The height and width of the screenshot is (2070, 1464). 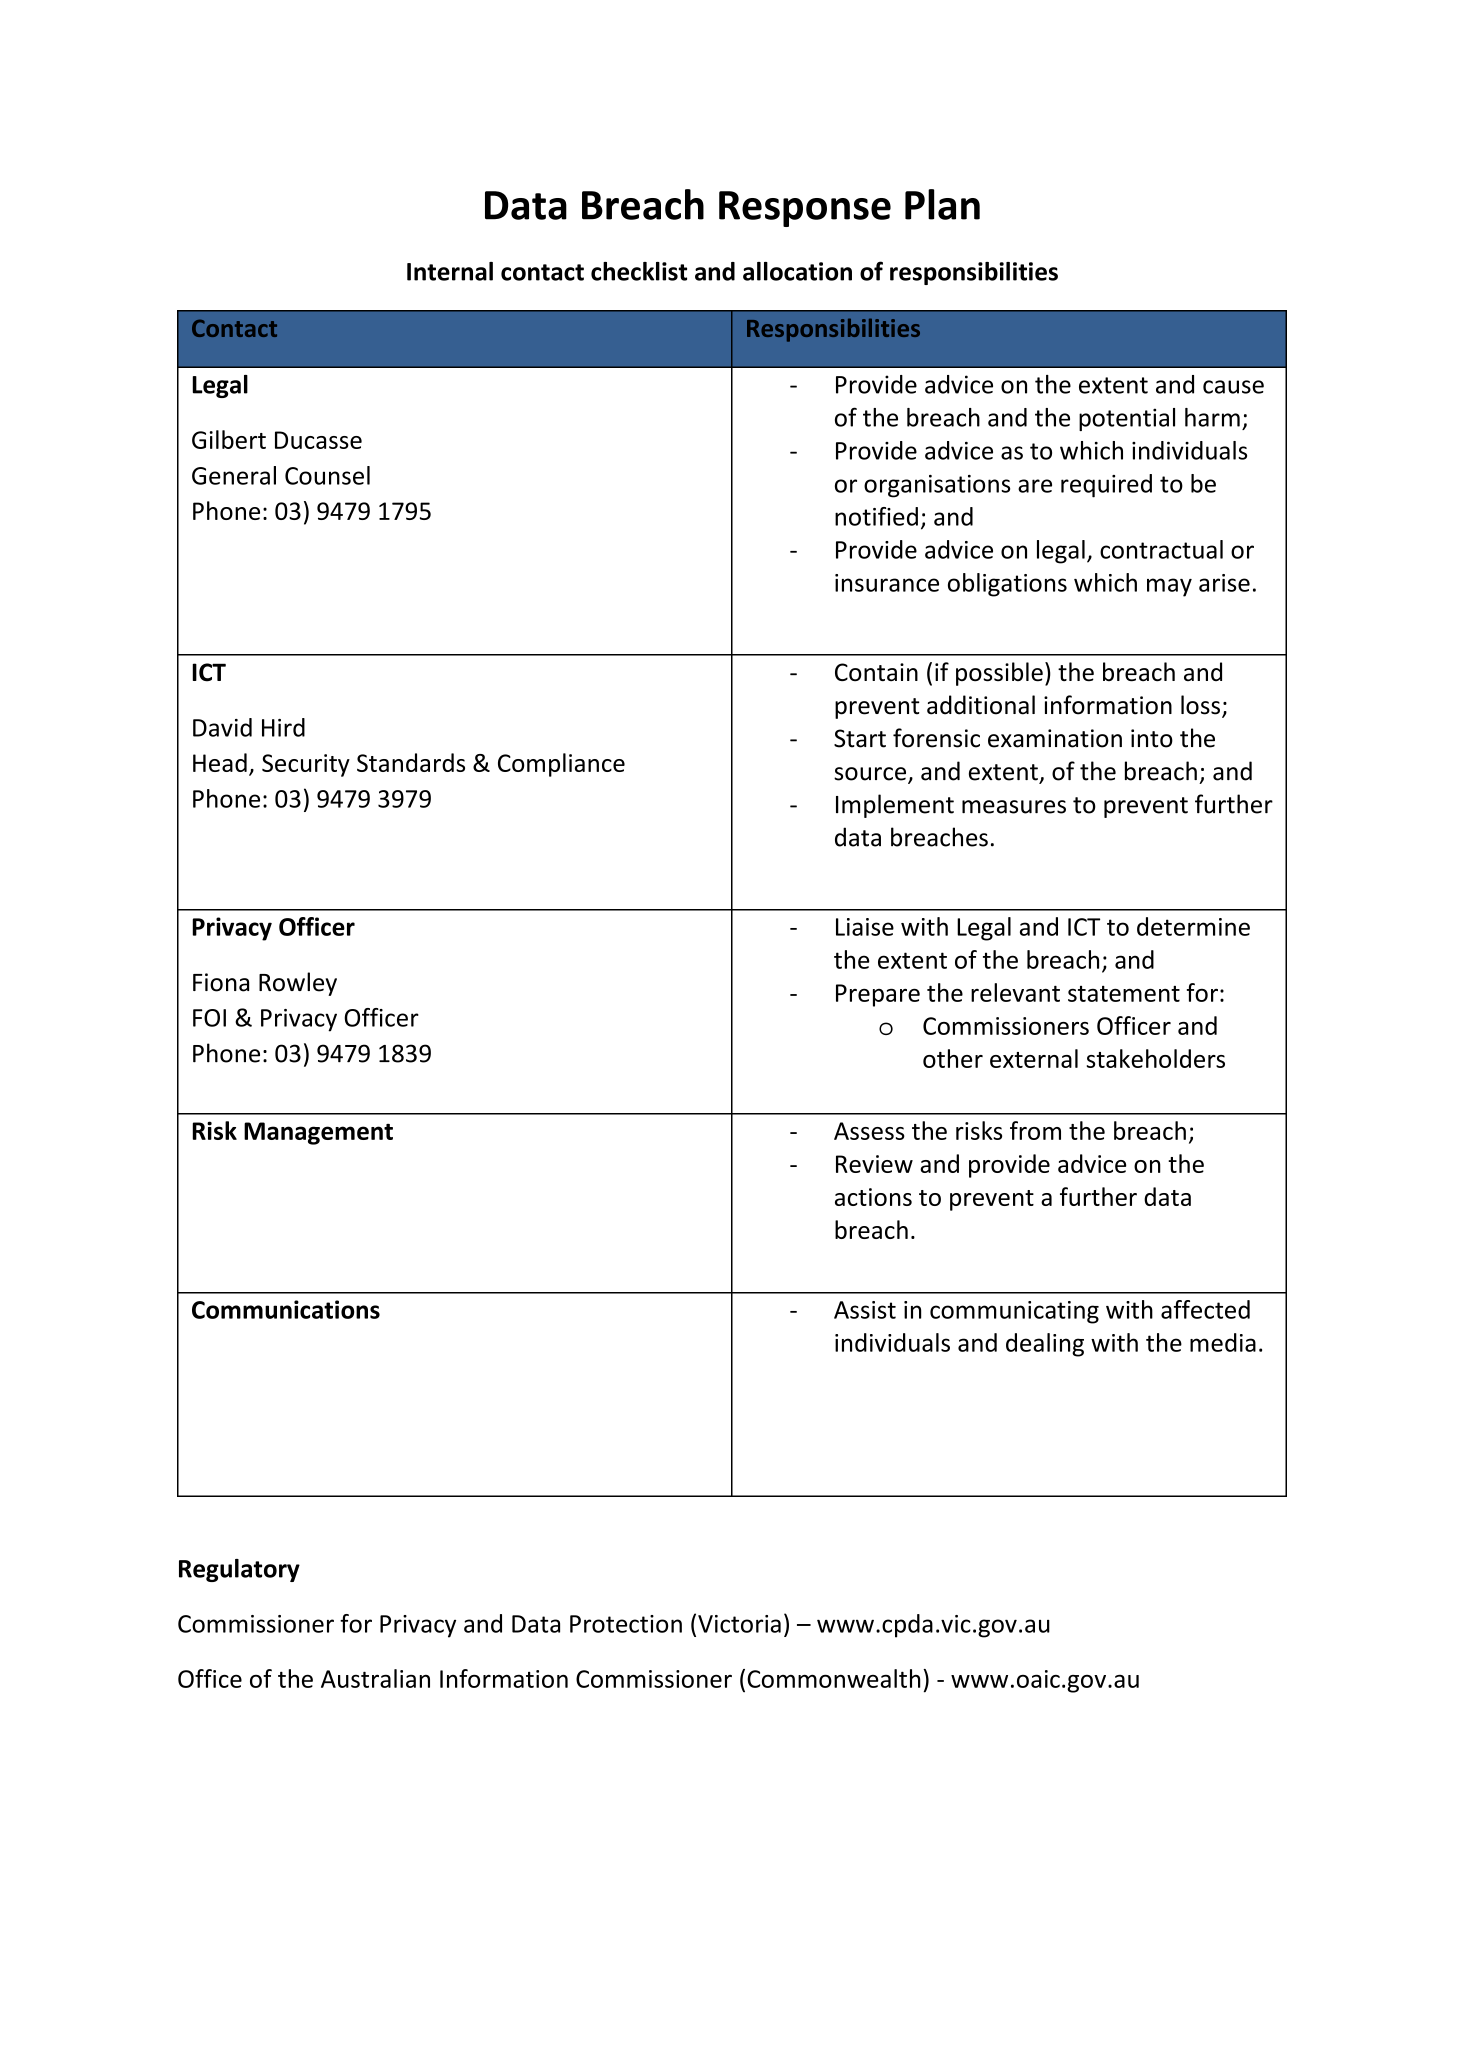 What do you see at coordinates (298, 984) in the screenshot?
I see `Rowley` at bounding box center [298, 984].
